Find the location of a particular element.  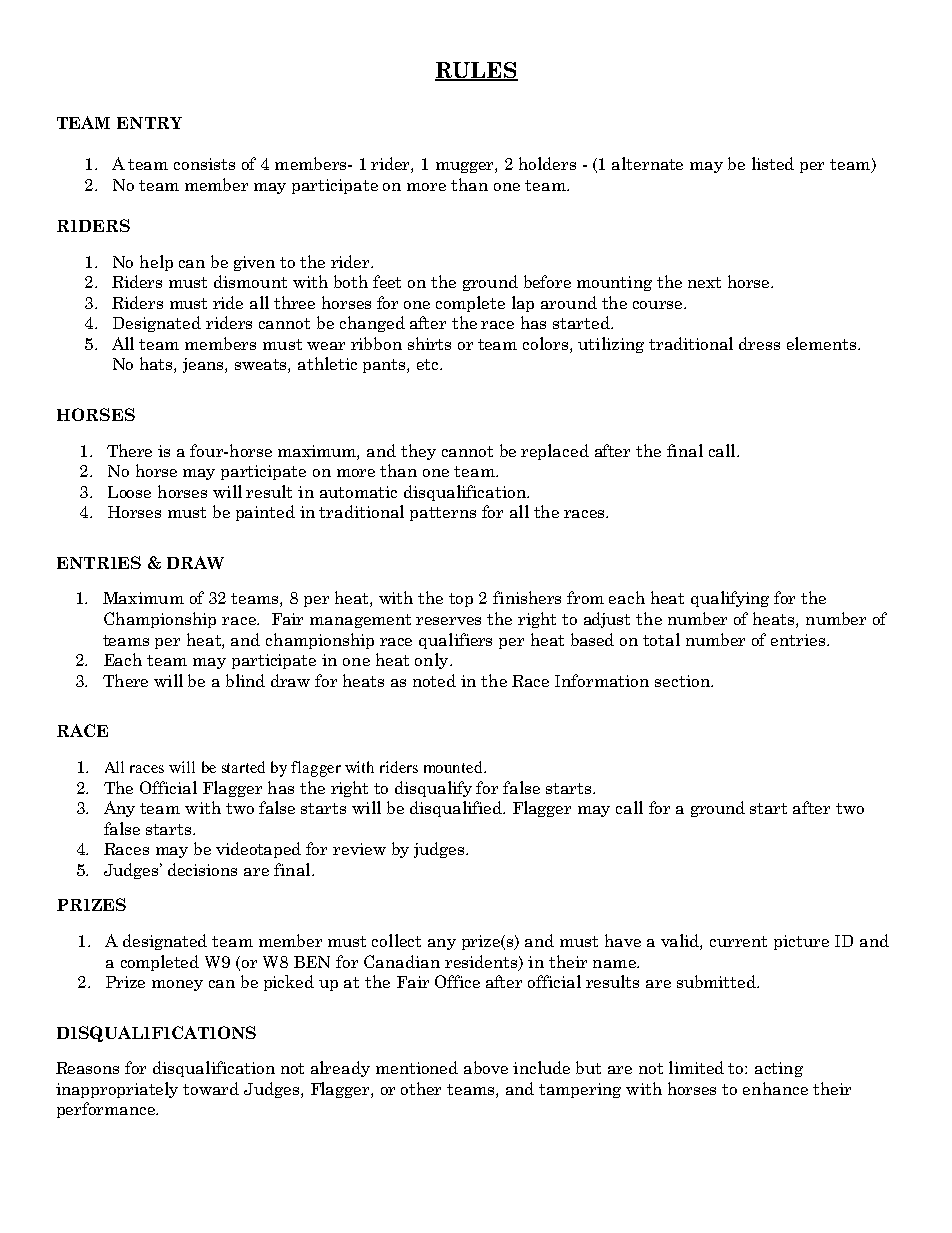

listed is located at coordinates (773, 163).
